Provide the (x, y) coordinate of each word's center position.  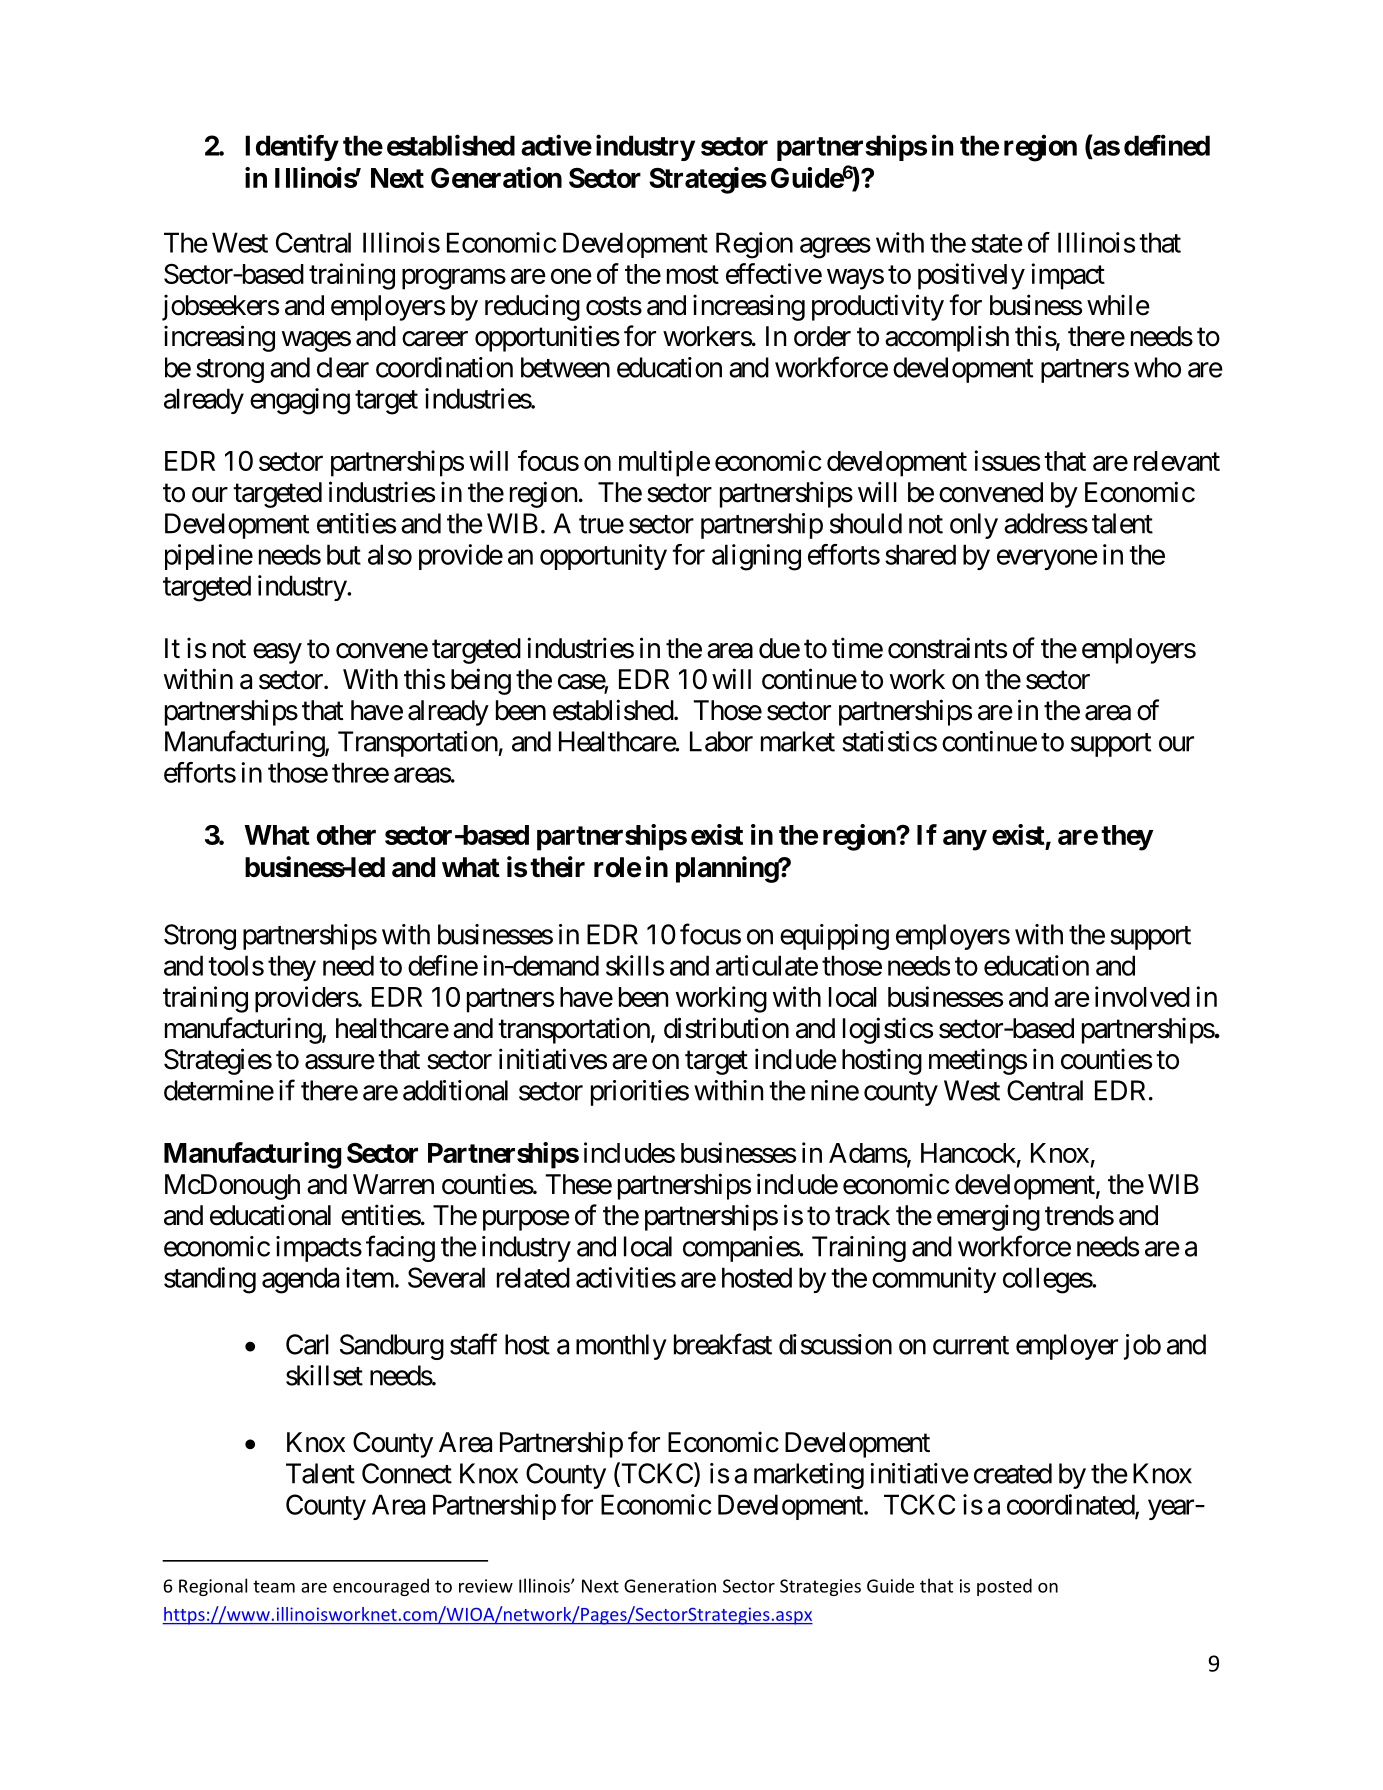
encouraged (381, 1587)
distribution (726, 1028)
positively (971, 276)
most (693, 275)
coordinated (1071, 1505)
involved (1142, 996)
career (435, 339)
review (486, 1586)
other (346, 835)
